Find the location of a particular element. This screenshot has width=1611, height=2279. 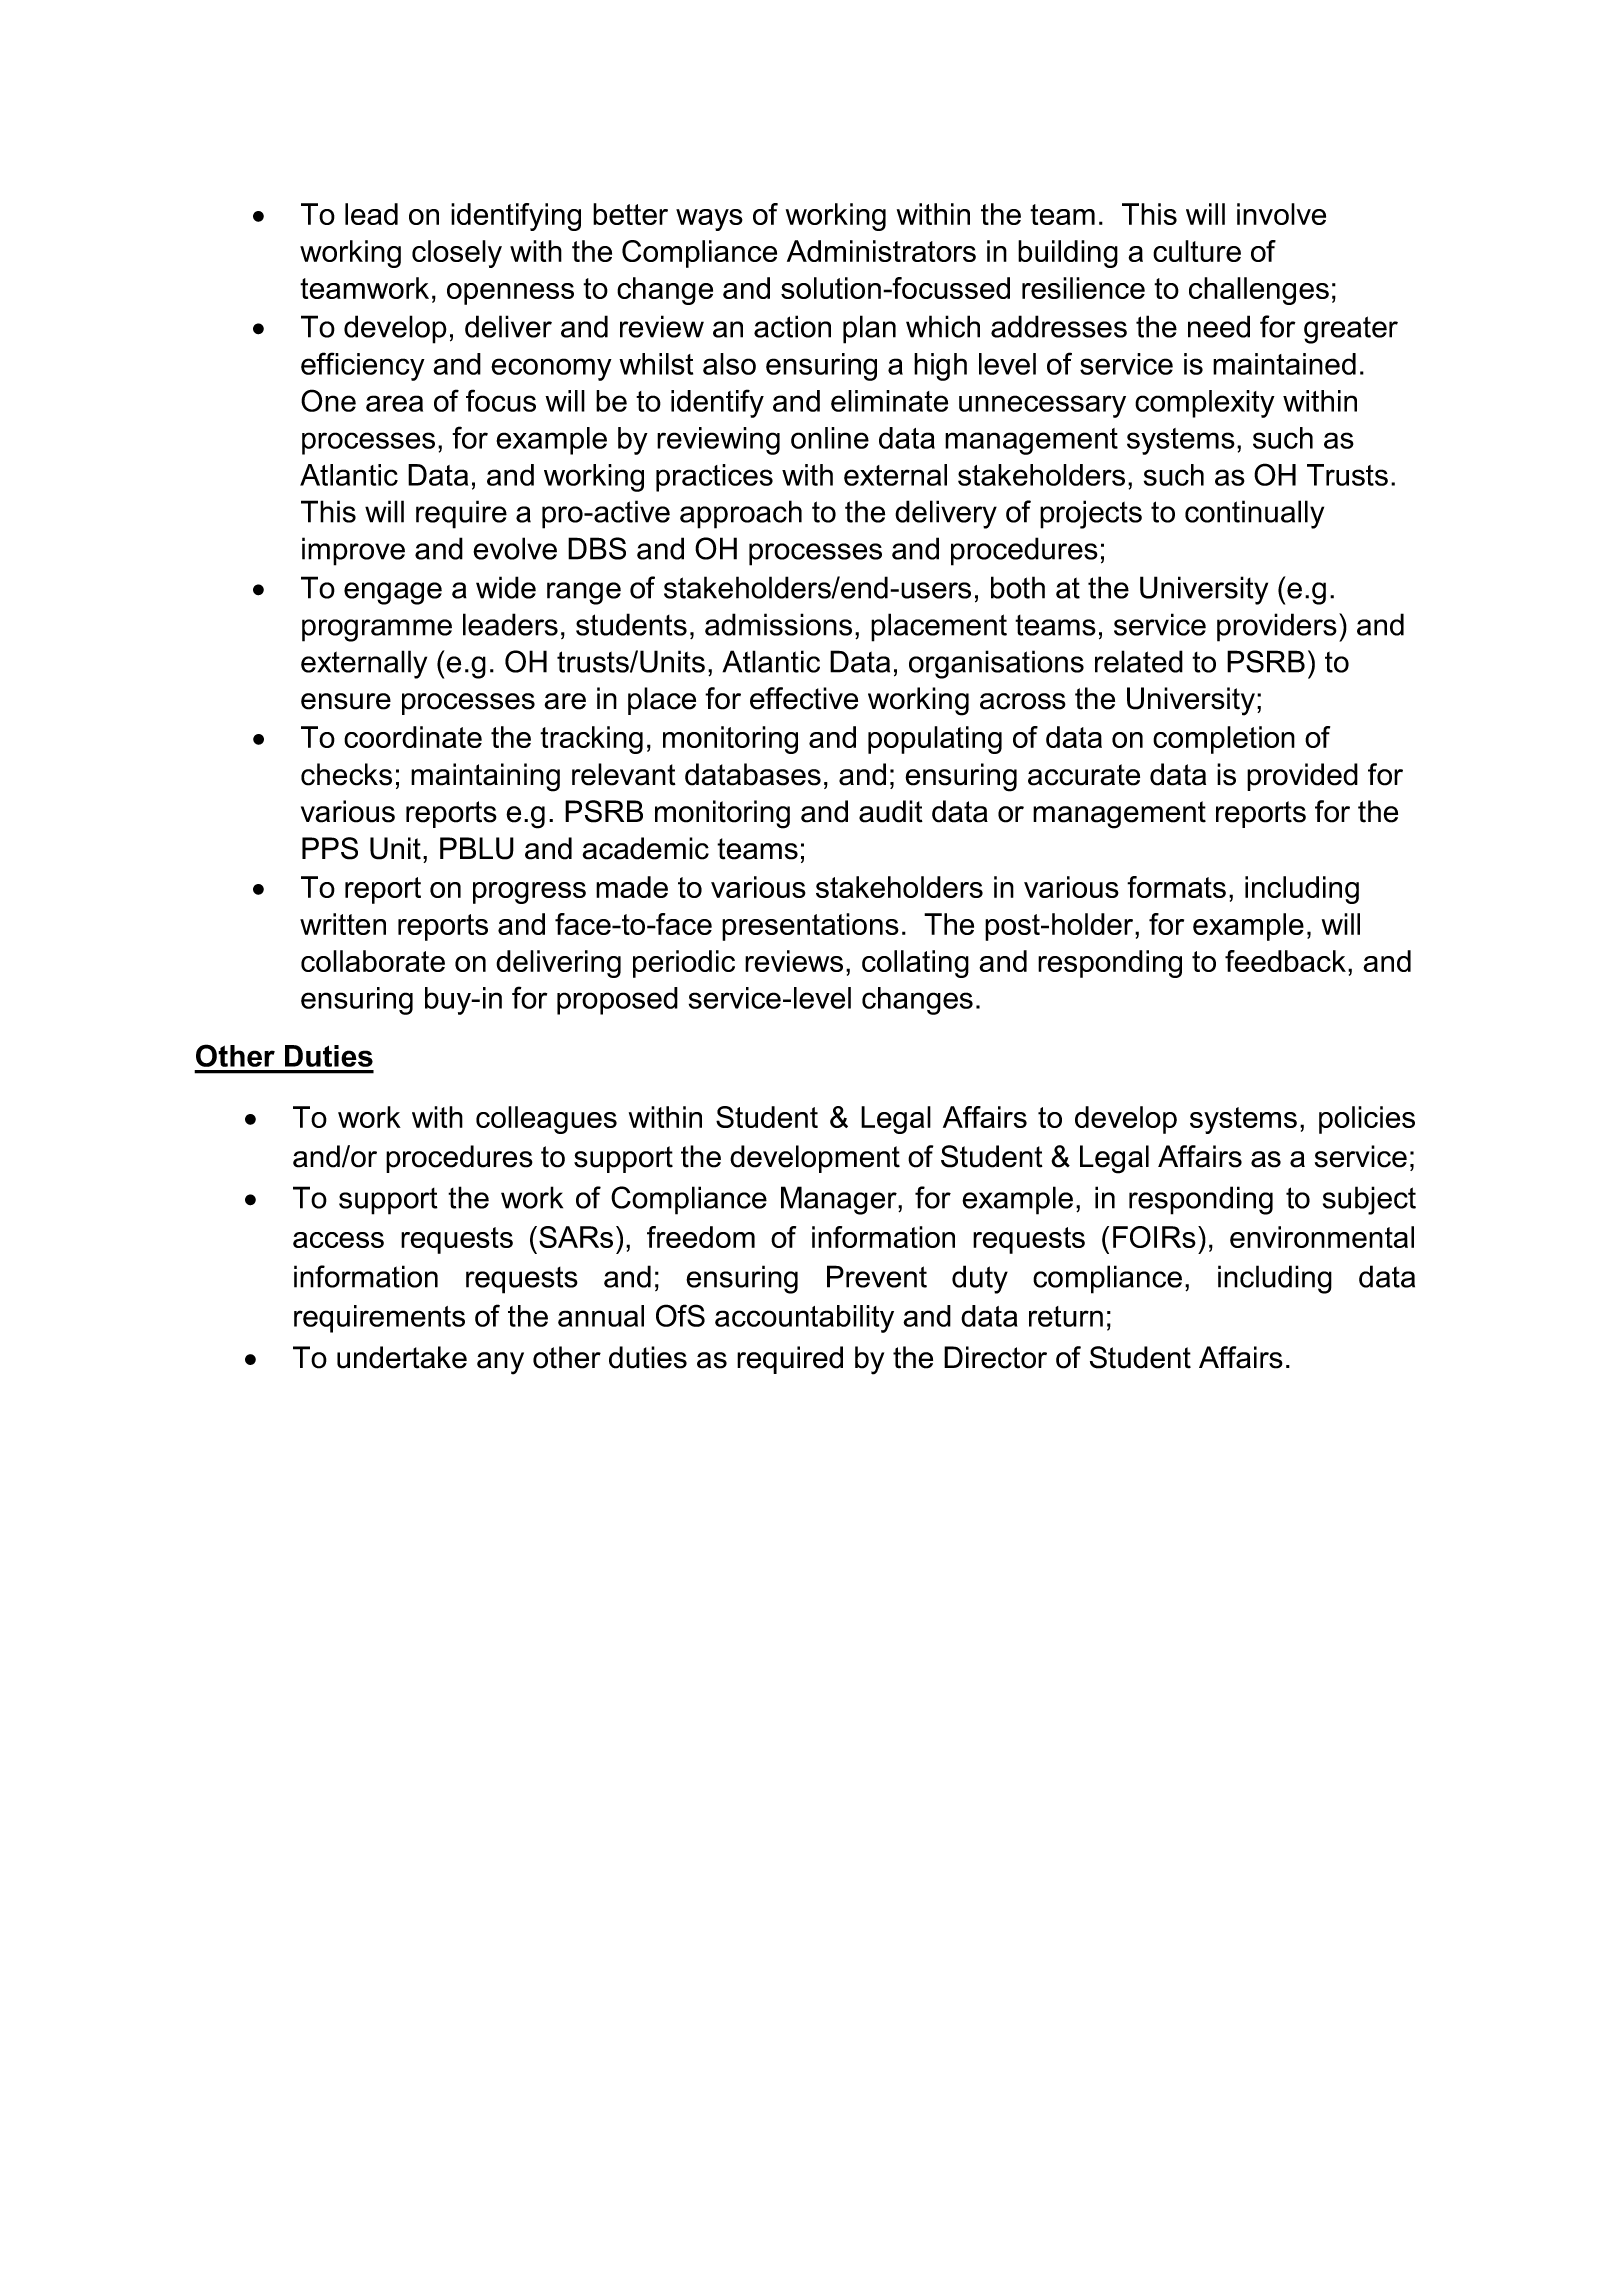

closely is located at coordinates (457, 254).
